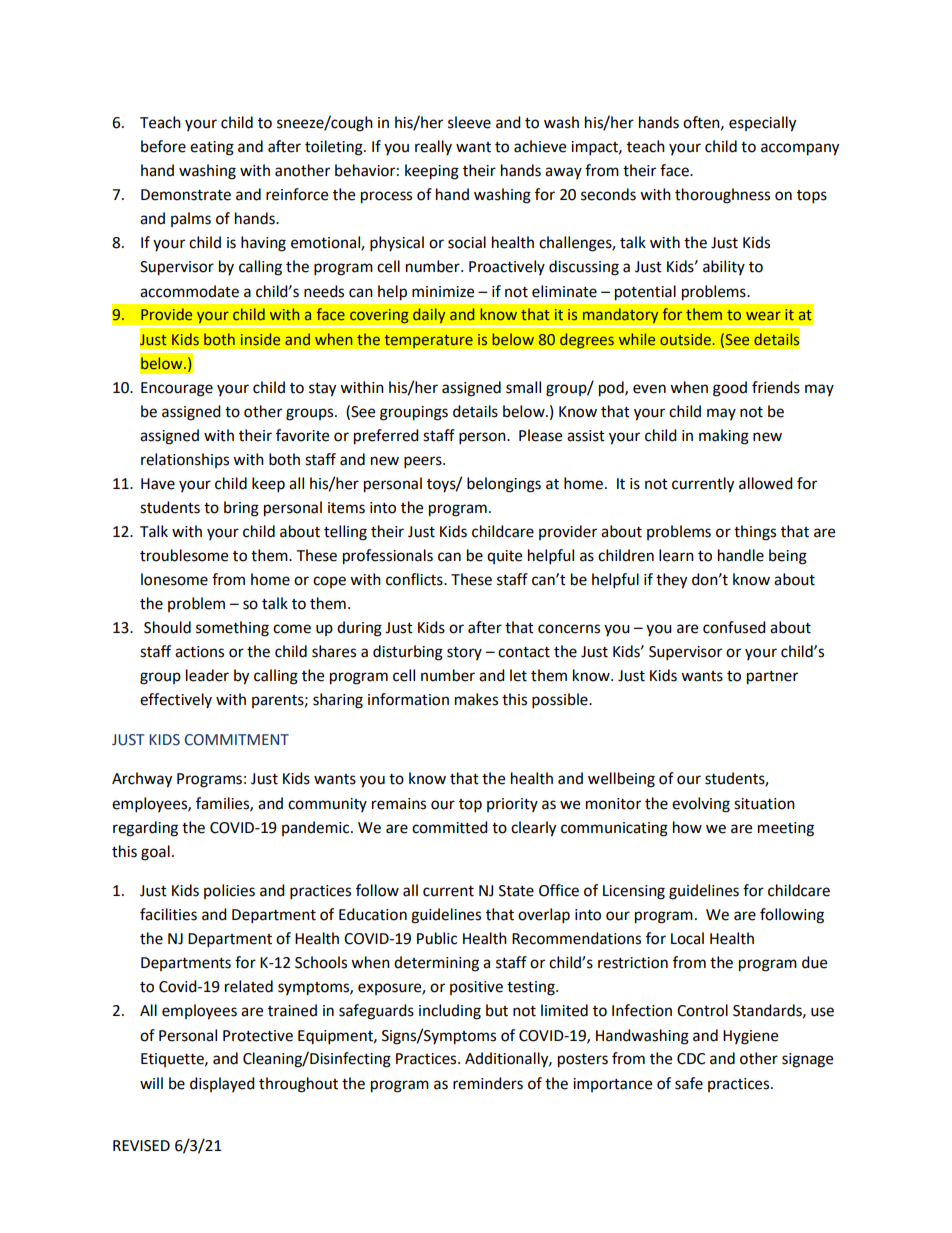  What do you see at coordinates (212, 148) in the screenshot?
I see `eating` at bounding box center [212, 148].
